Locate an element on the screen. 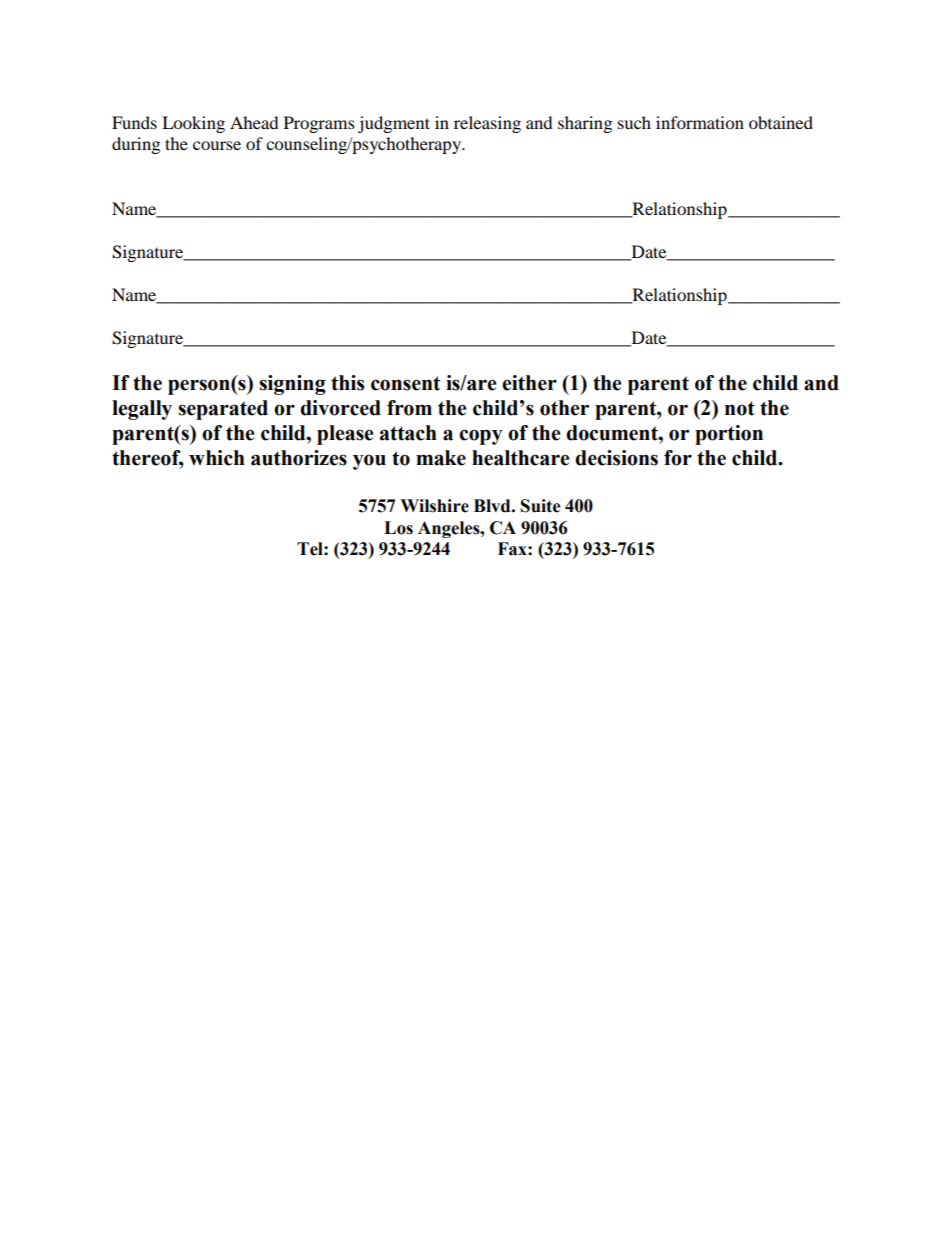  consent is located at coordinates (405, 383).
